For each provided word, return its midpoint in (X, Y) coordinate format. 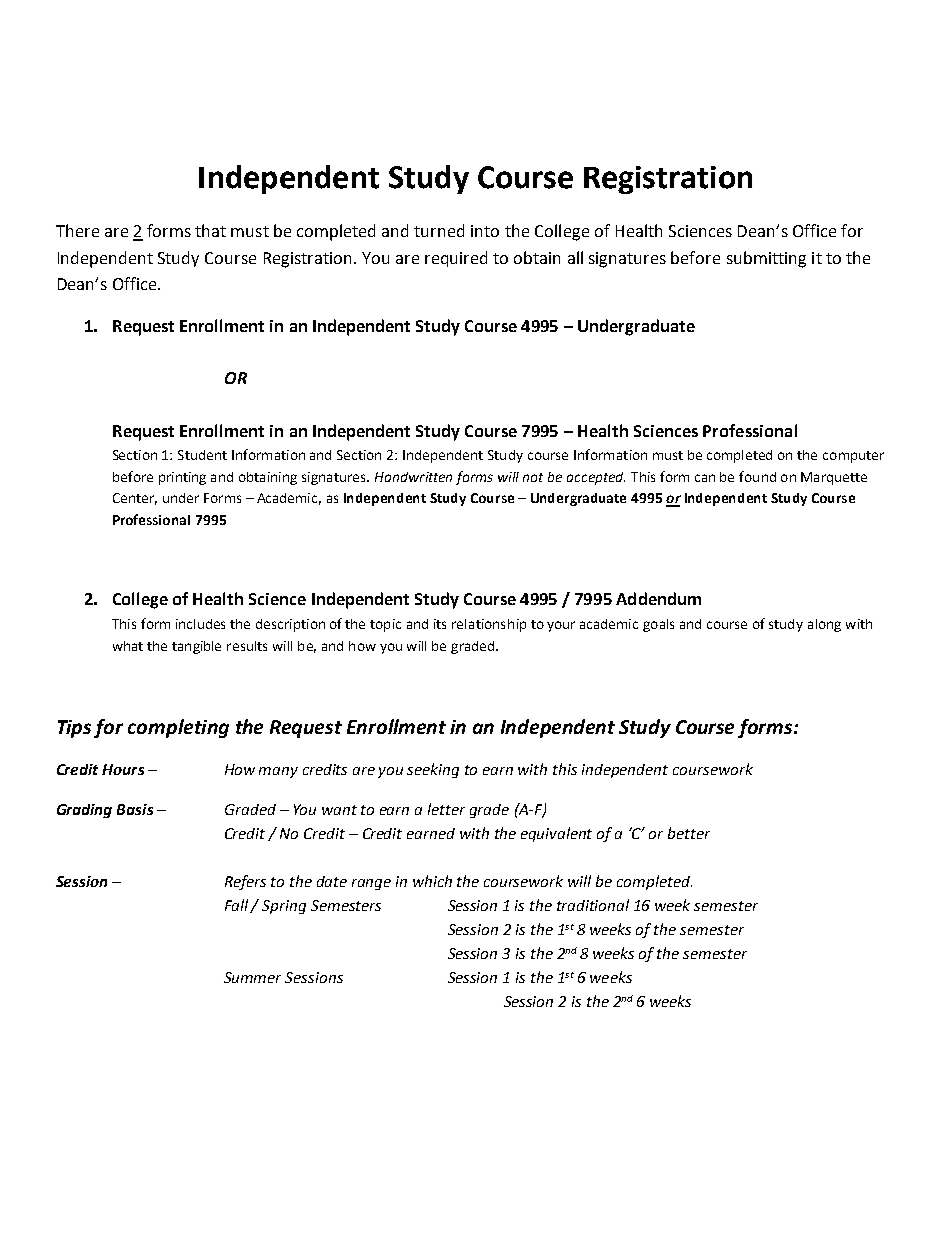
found (757, 476)
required (456, 259)
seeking (433, 770)
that (210, 230)
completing (178, 728)
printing (182, 478)
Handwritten (413, 477)
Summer (252, 977)
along (824, 625)
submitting (766, 259)
